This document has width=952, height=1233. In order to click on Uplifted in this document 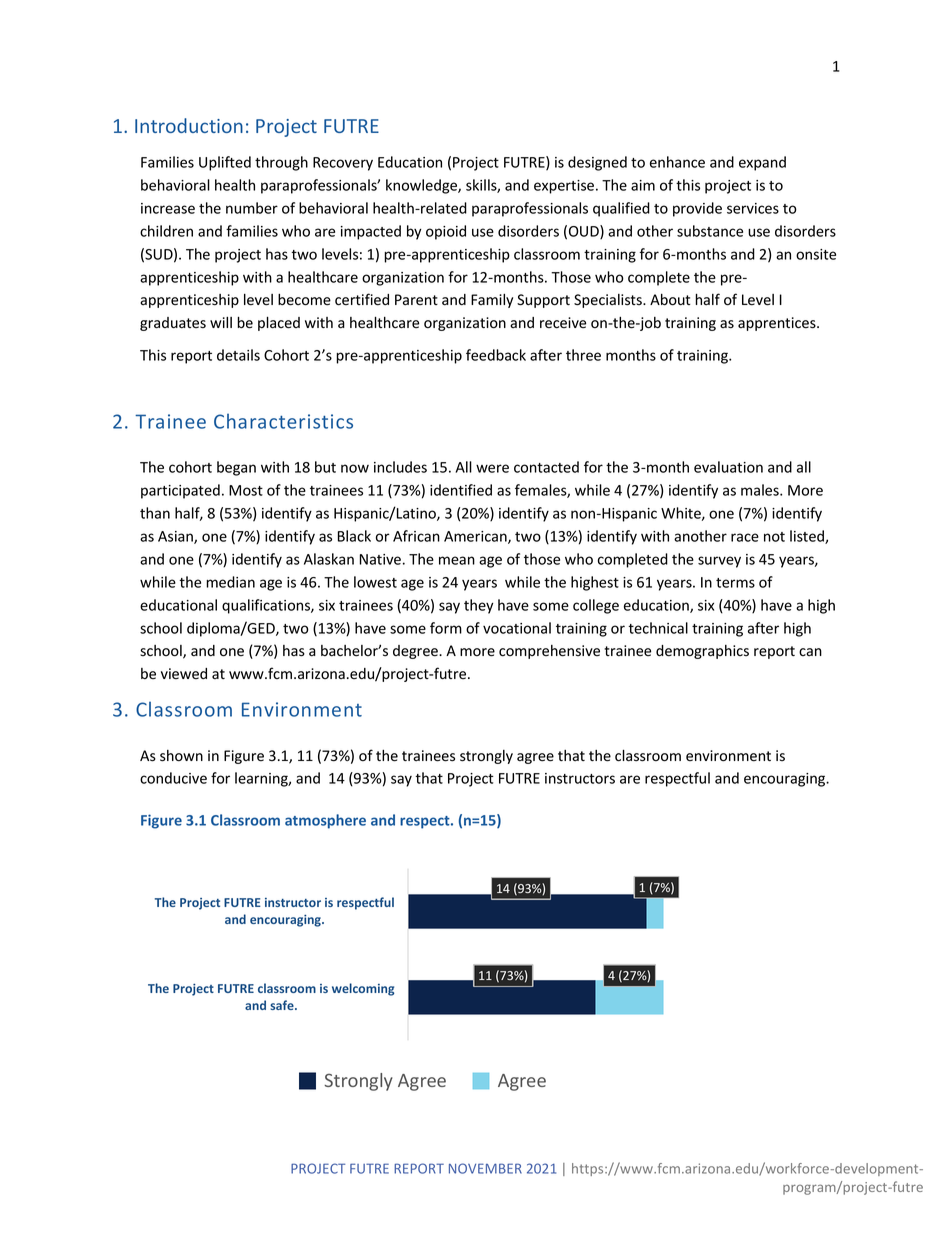, I will do `click(225, 163)`.
